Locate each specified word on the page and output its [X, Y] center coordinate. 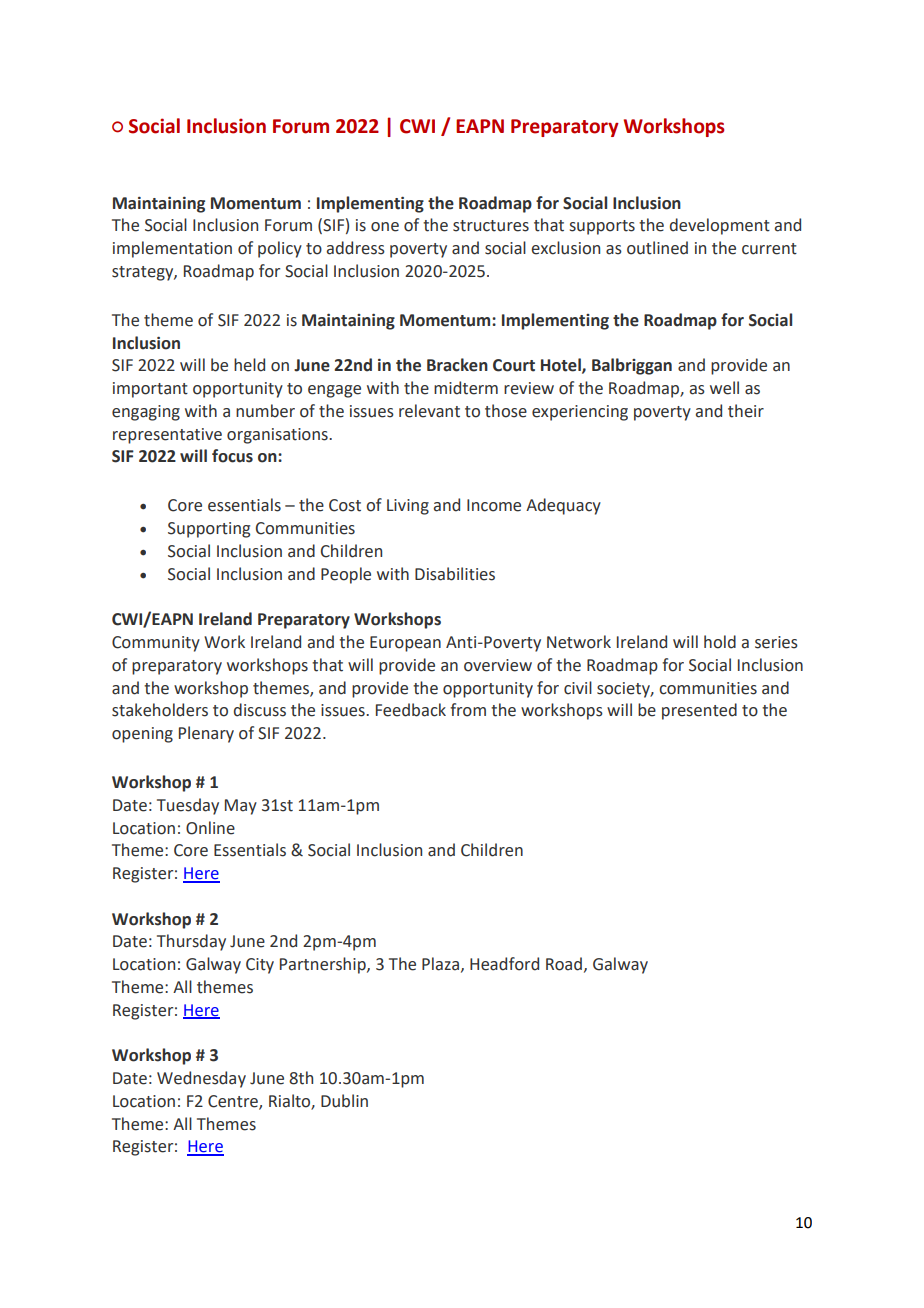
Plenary [206, 734]
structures [491, 226]
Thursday [191, 942]
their [746, 411]
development [720, 226]
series [776, 642]
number [265, 411]
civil [578, 688]
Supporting [209, 530]
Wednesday [201, 1079]
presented [699, 711]
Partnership [324, 965]
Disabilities [455, 574]
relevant [429, 411]
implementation [172, 249]
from [468, 710]
